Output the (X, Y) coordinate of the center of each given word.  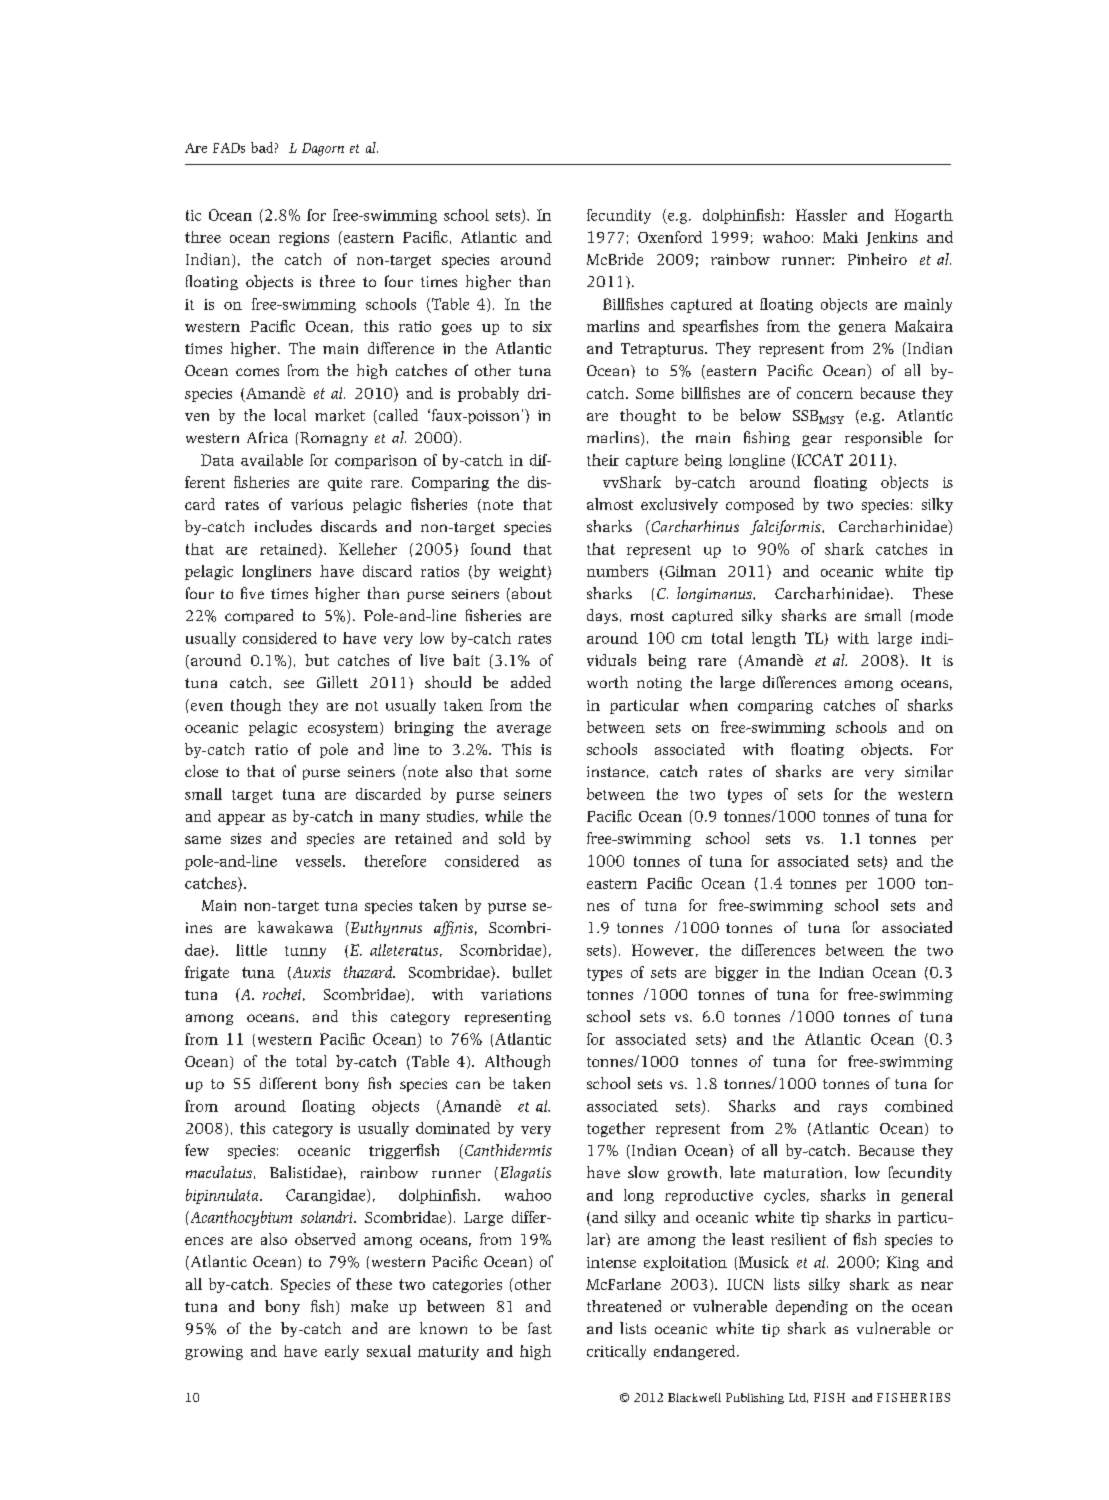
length (774, 639)
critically (616, 1352)
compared (259, 616)
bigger (736, 973)
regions (304, 239)
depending (812, 1307)
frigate (207, 973)
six (542, 326)
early (342, 1352)
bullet (532, 972)
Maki (840, 237)
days (602, 616)
